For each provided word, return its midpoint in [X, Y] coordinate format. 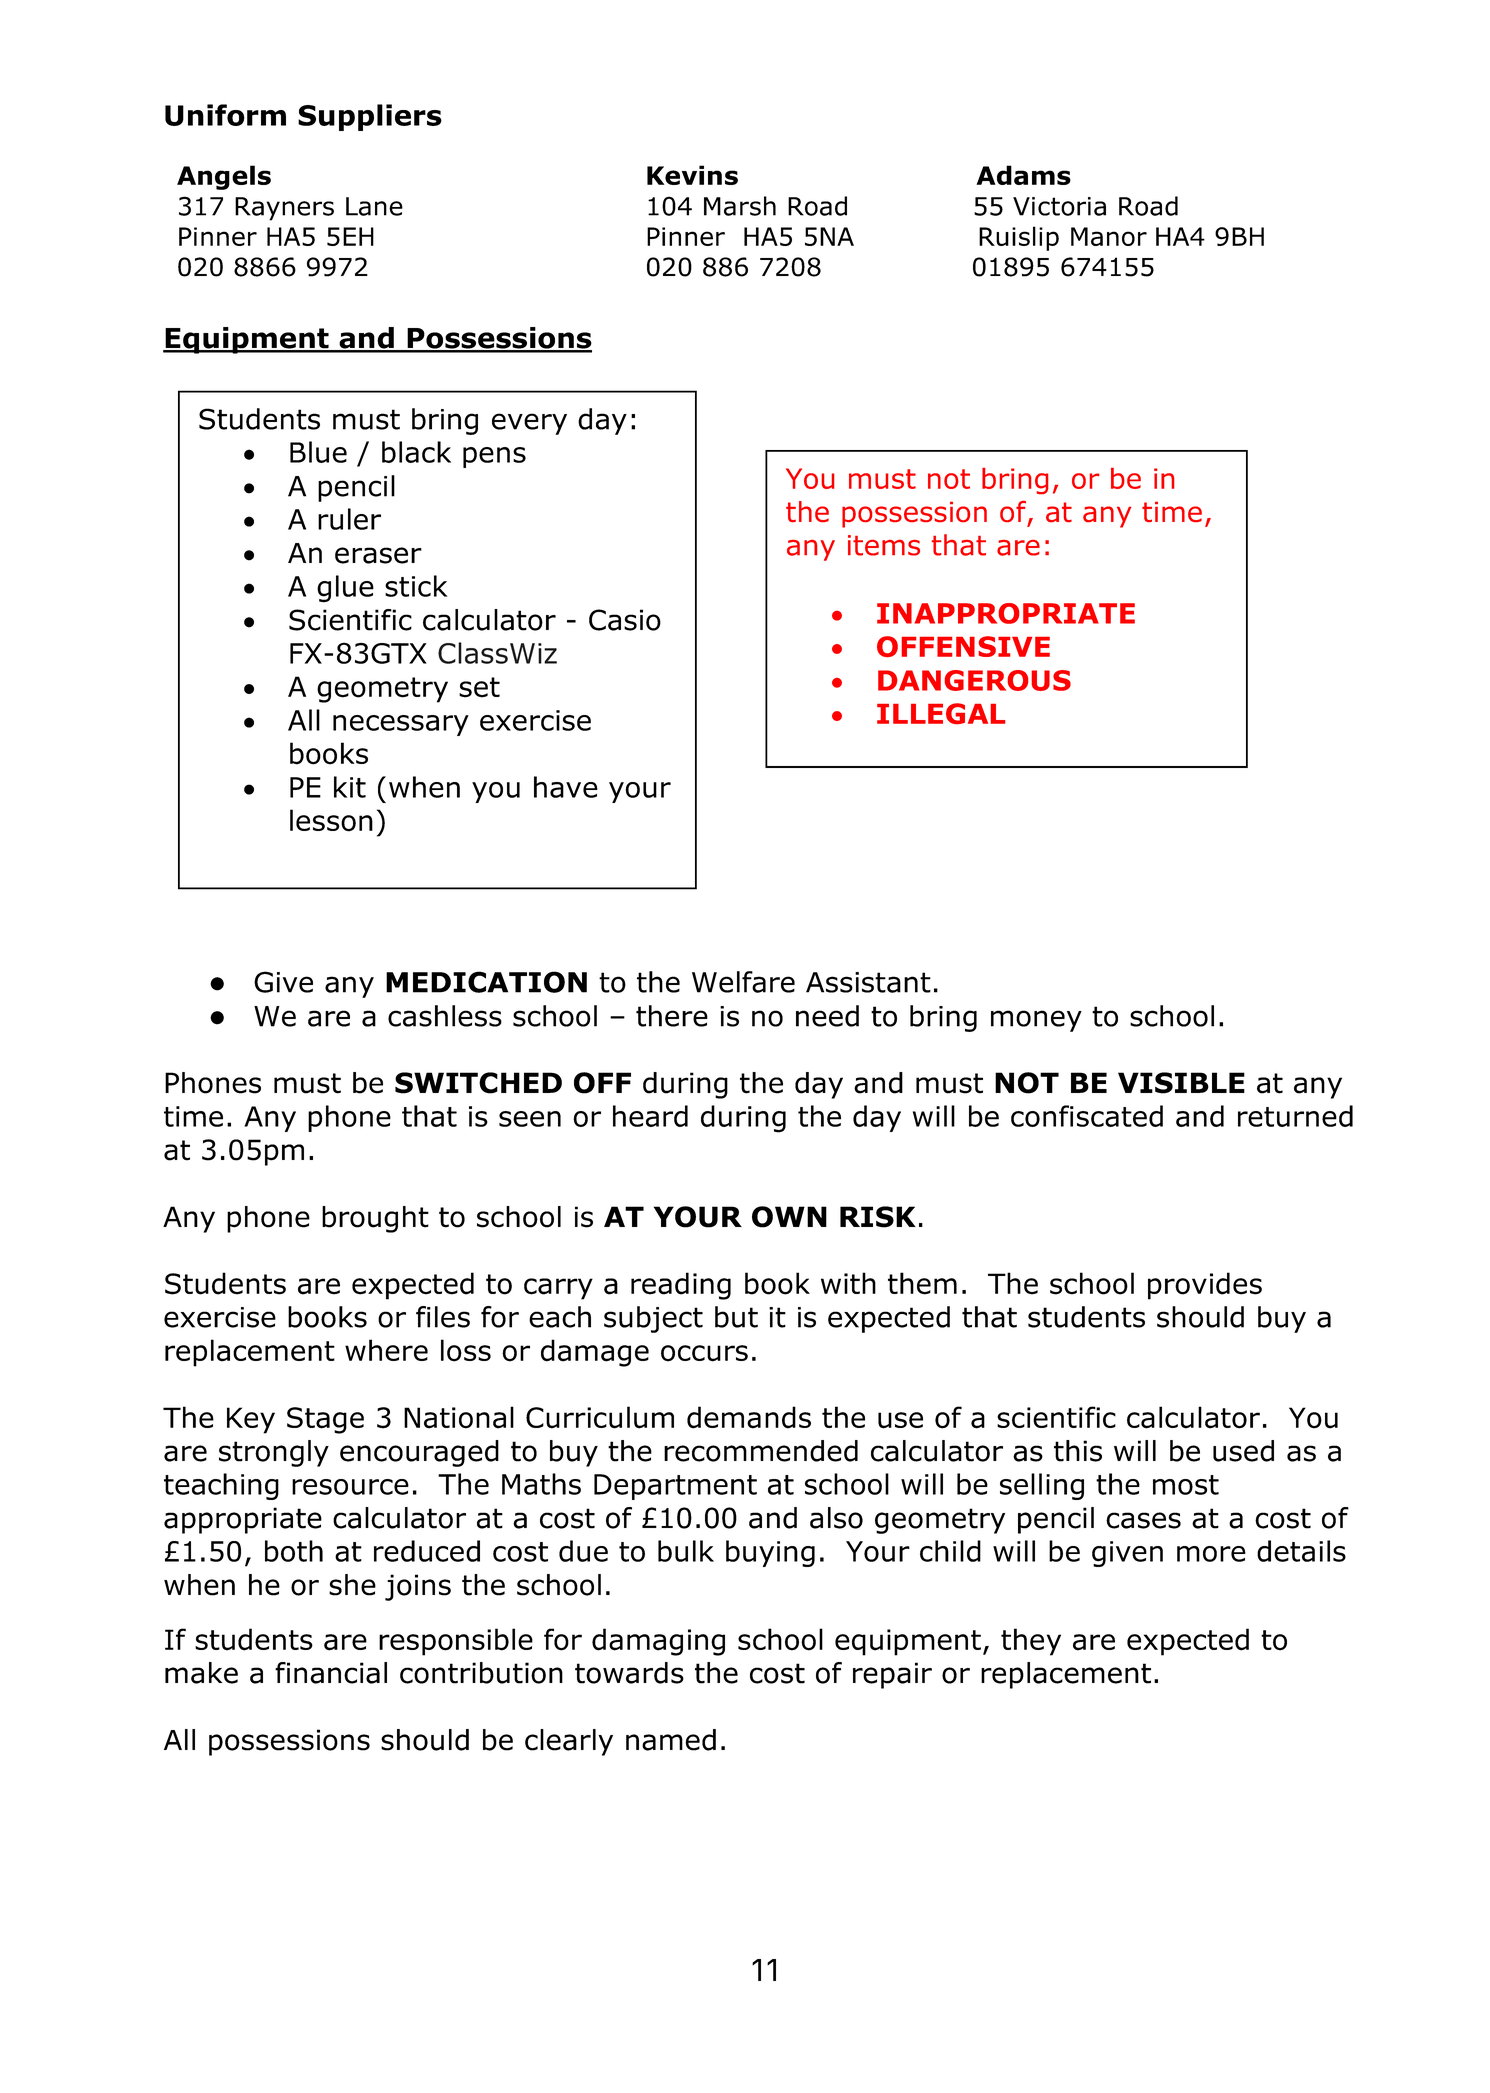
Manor [1109, 236]
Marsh [740, 206]
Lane [374, 206]
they [1031, 1642]
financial [331, 1673]
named [671, 1740]
